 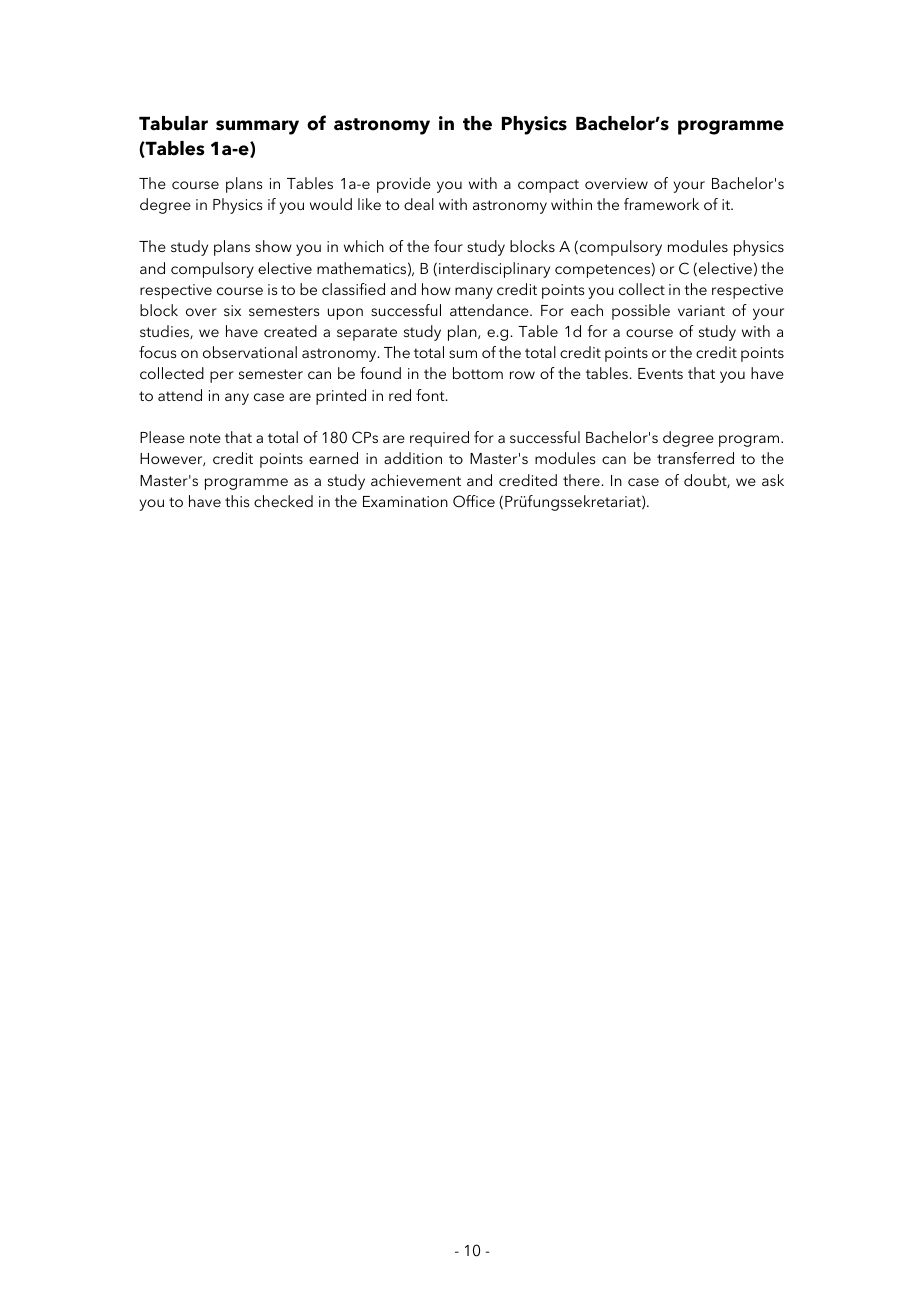 What do you see at coordinates (474, 501) in the page?
I see `Office` at bounding box center [474, 501].
